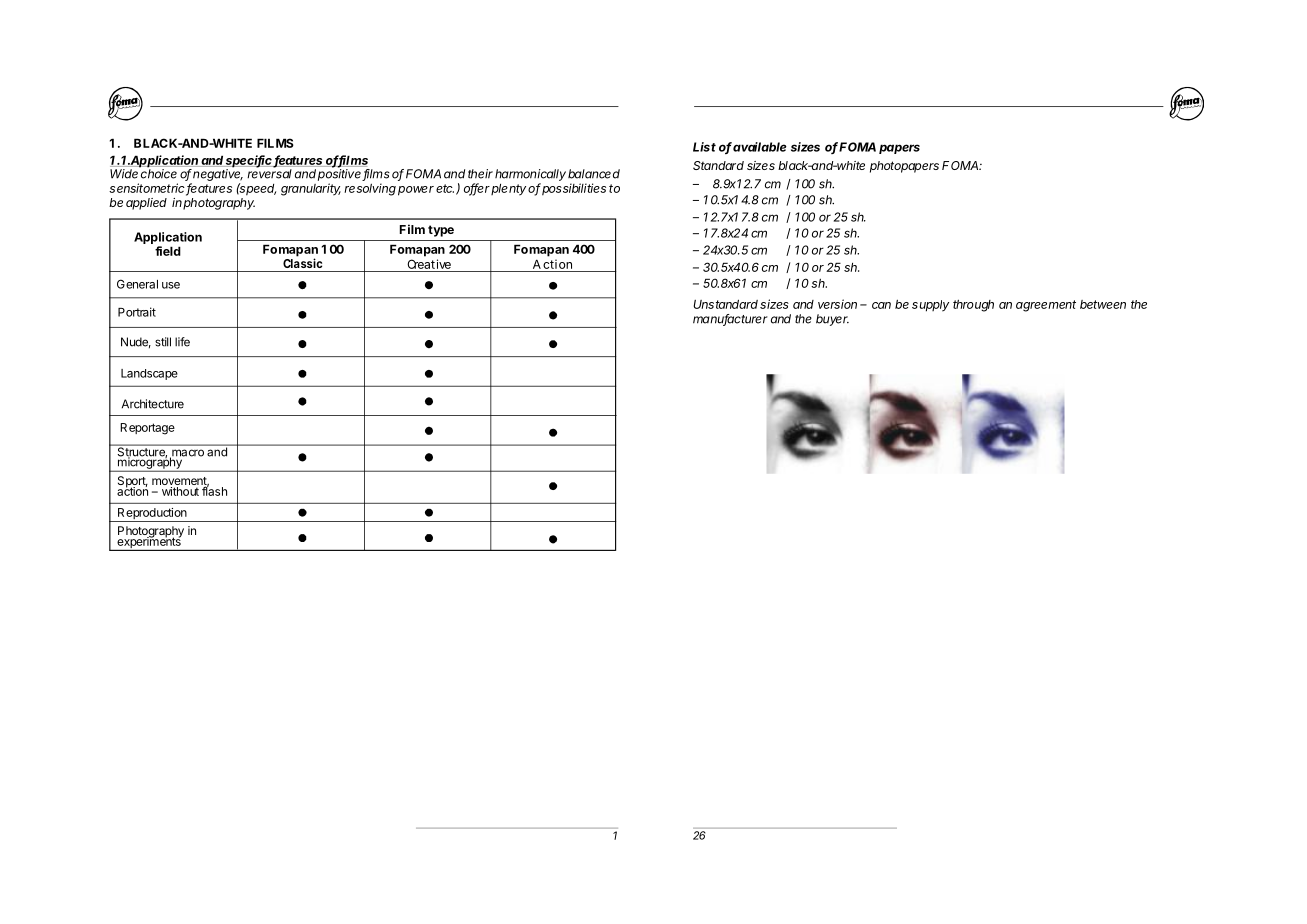 This page has height=924, width=1307. I want to click on manufacturer, so click(730, 320).
